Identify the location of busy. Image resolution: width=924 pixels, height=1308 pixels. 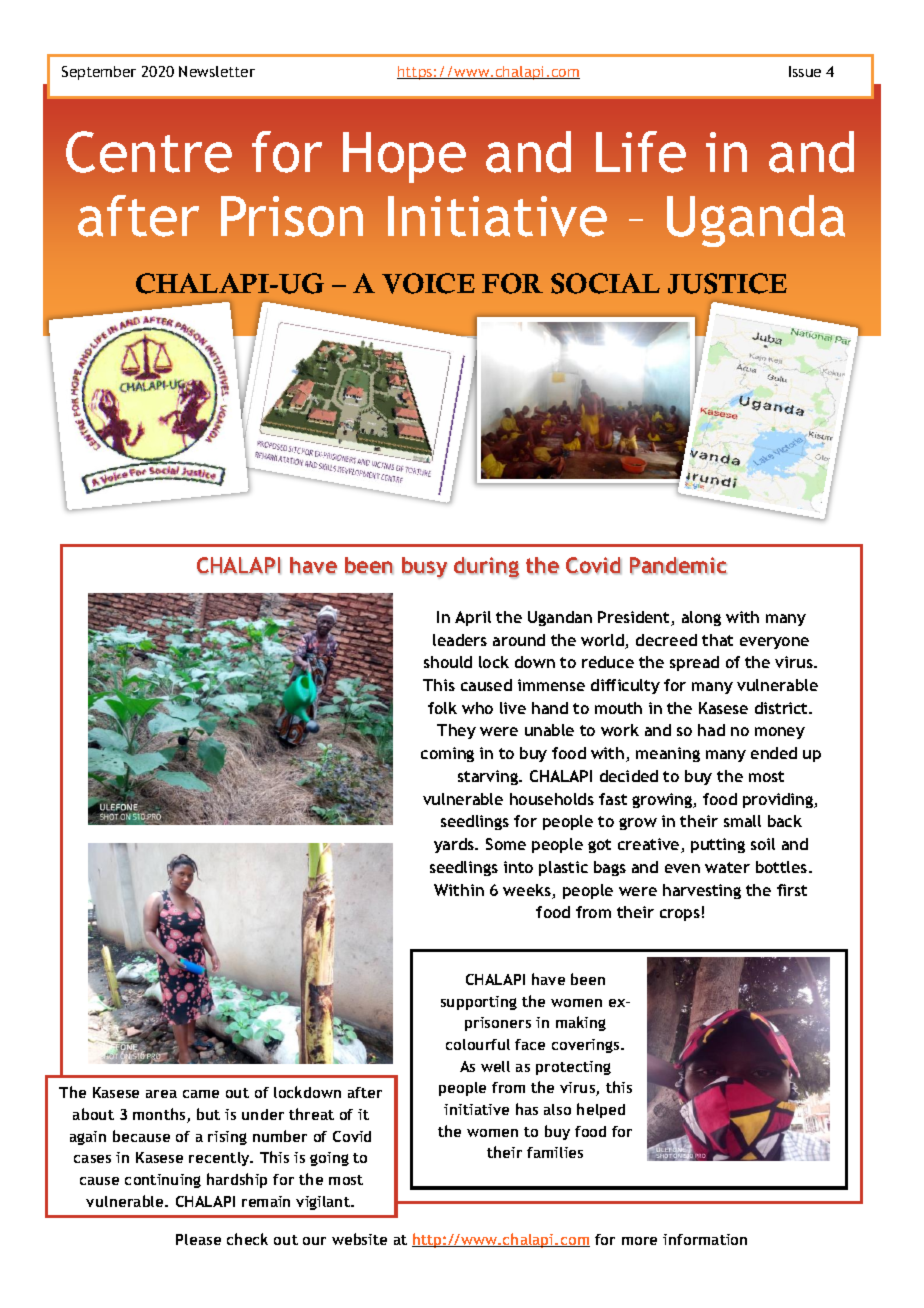
(424, 567).
